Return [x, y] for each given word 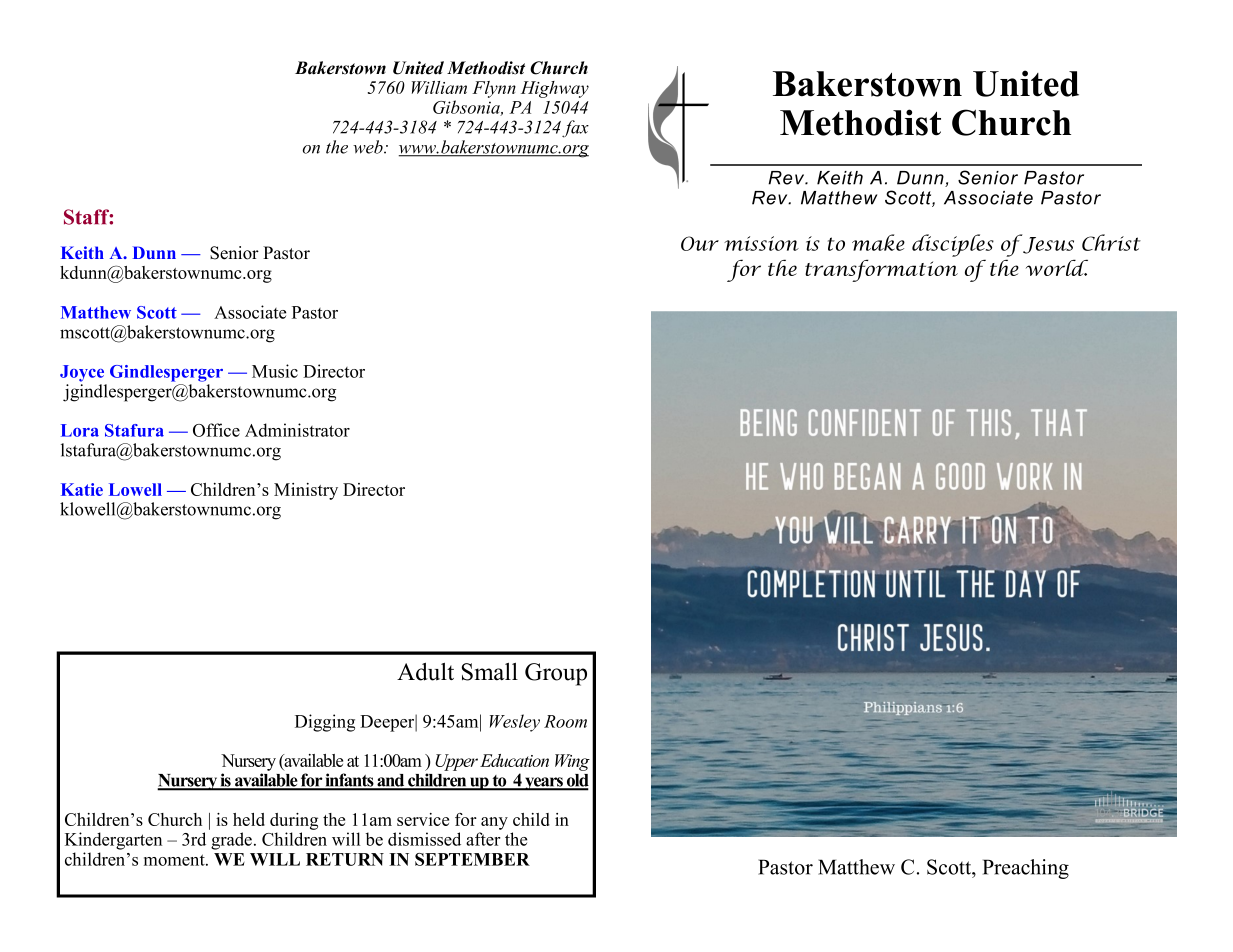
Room [565, 721]
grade [231, 841]
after [483, 839]
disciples [953, 245]
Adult [425, 672]
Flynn [494, 89]
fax [575, 129]
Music [275, 371]
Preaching [1026, 869]
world [1057, 267]
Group [556, 674]
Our [700, 243]
